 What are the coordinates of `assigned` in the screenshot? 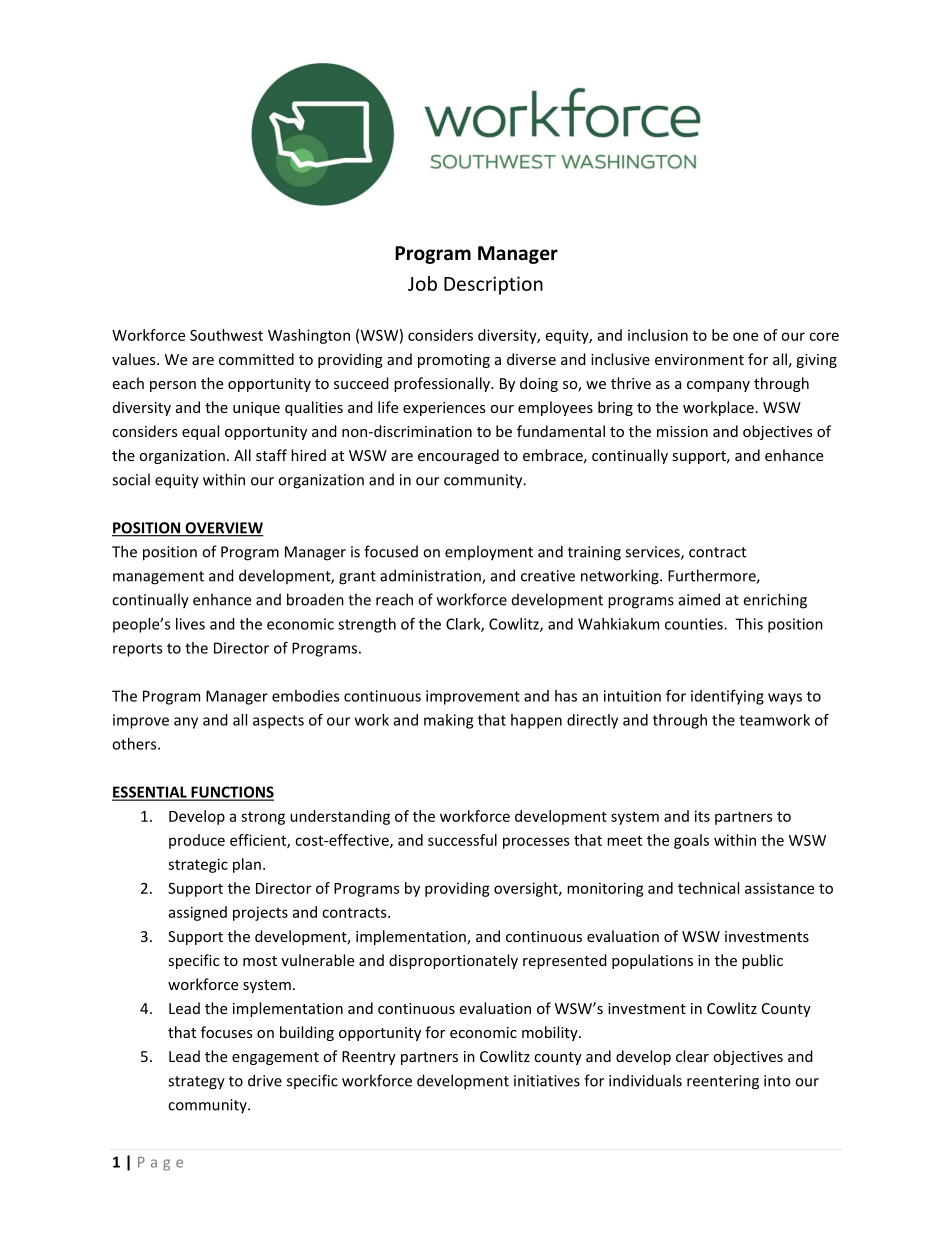 It's located at (198, 913).
